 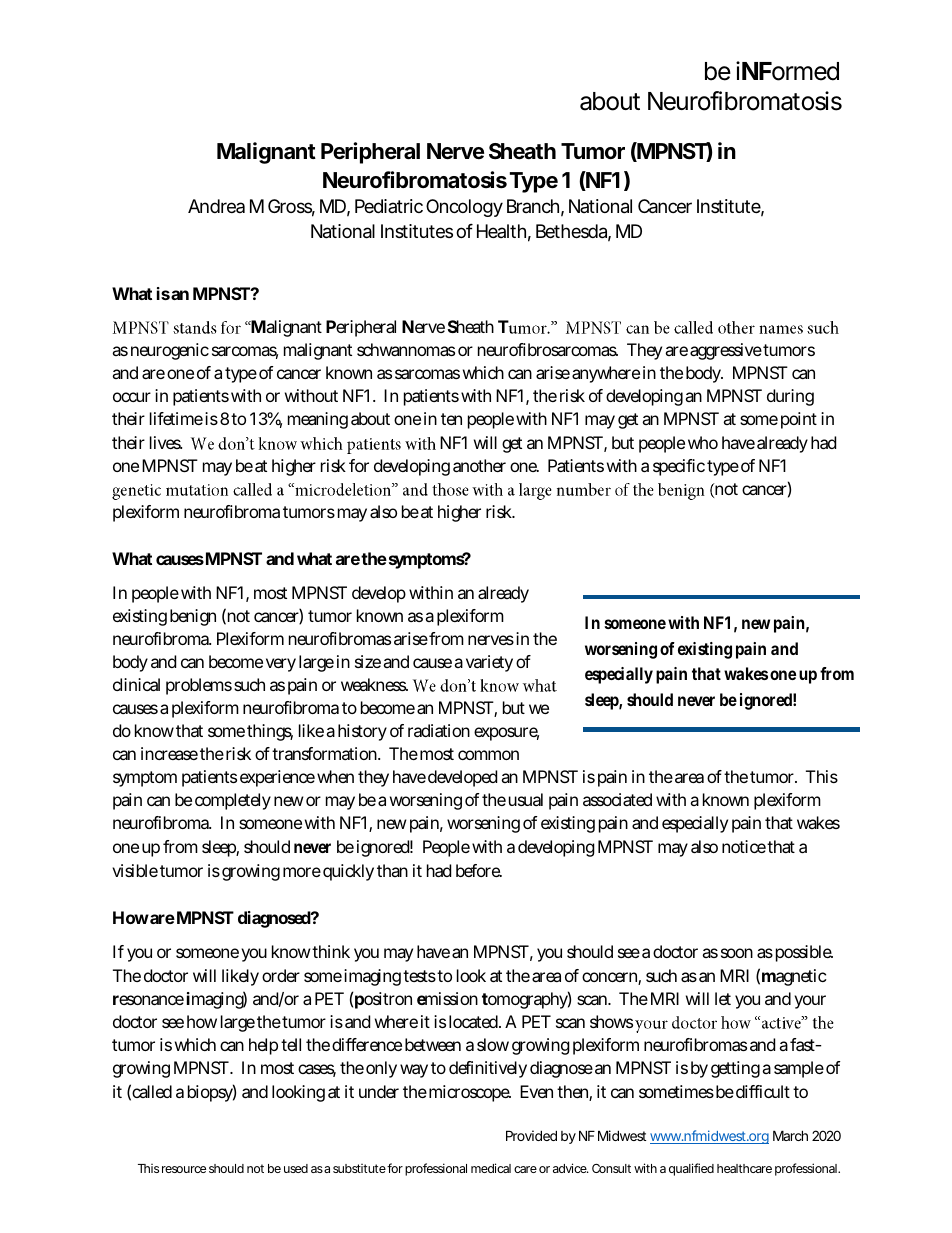 I want to click on variety, so click(x=489, y=663).
